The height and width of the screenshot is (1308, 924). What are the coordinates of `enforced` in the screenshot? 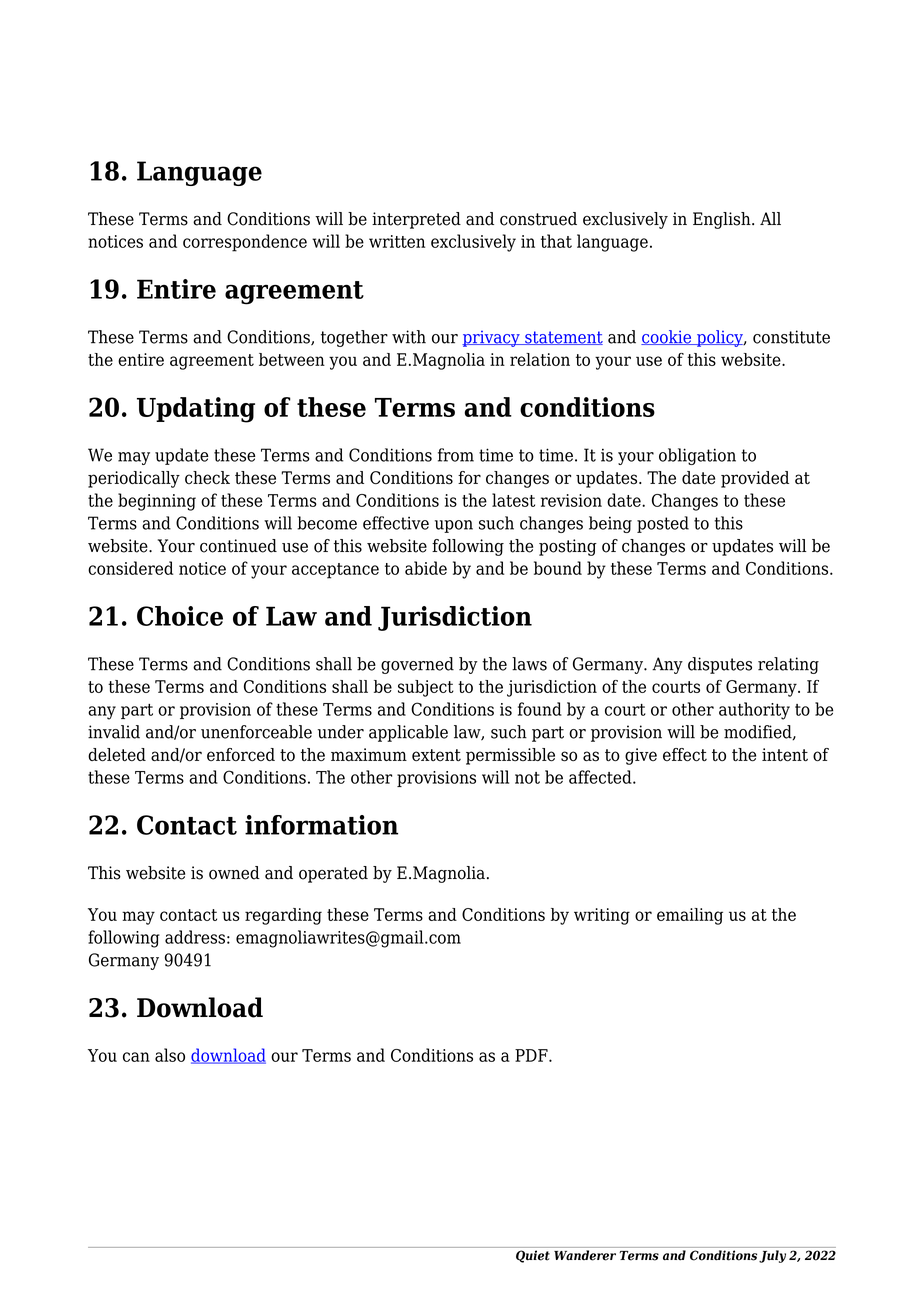 It's located at (241, 755).
